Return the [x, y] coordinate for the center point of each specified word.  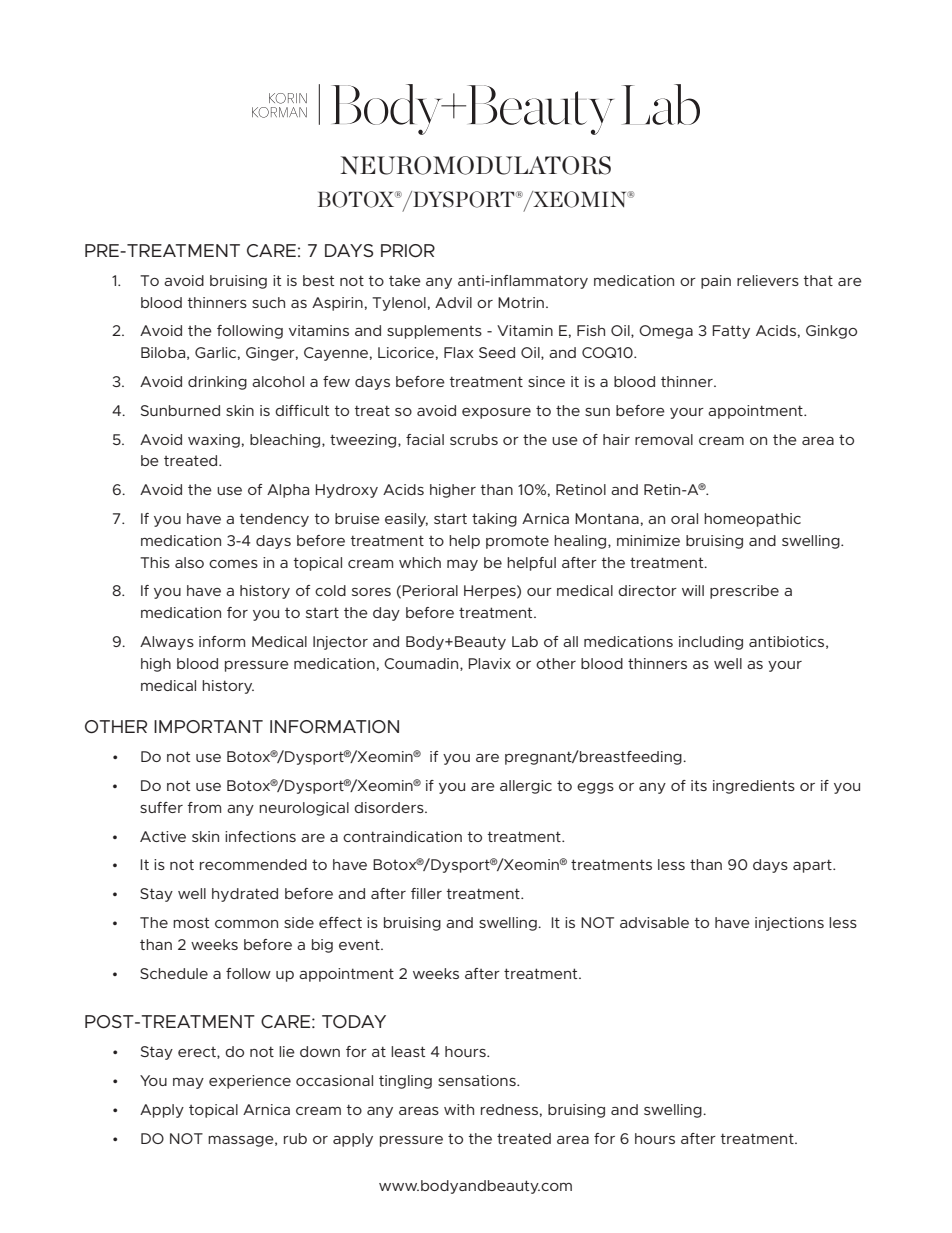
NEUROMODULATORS [476, 165]
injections [789, 924]
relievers [768, 280]
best [318, 280]
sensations [478, 1080]
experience [250, 1082]
